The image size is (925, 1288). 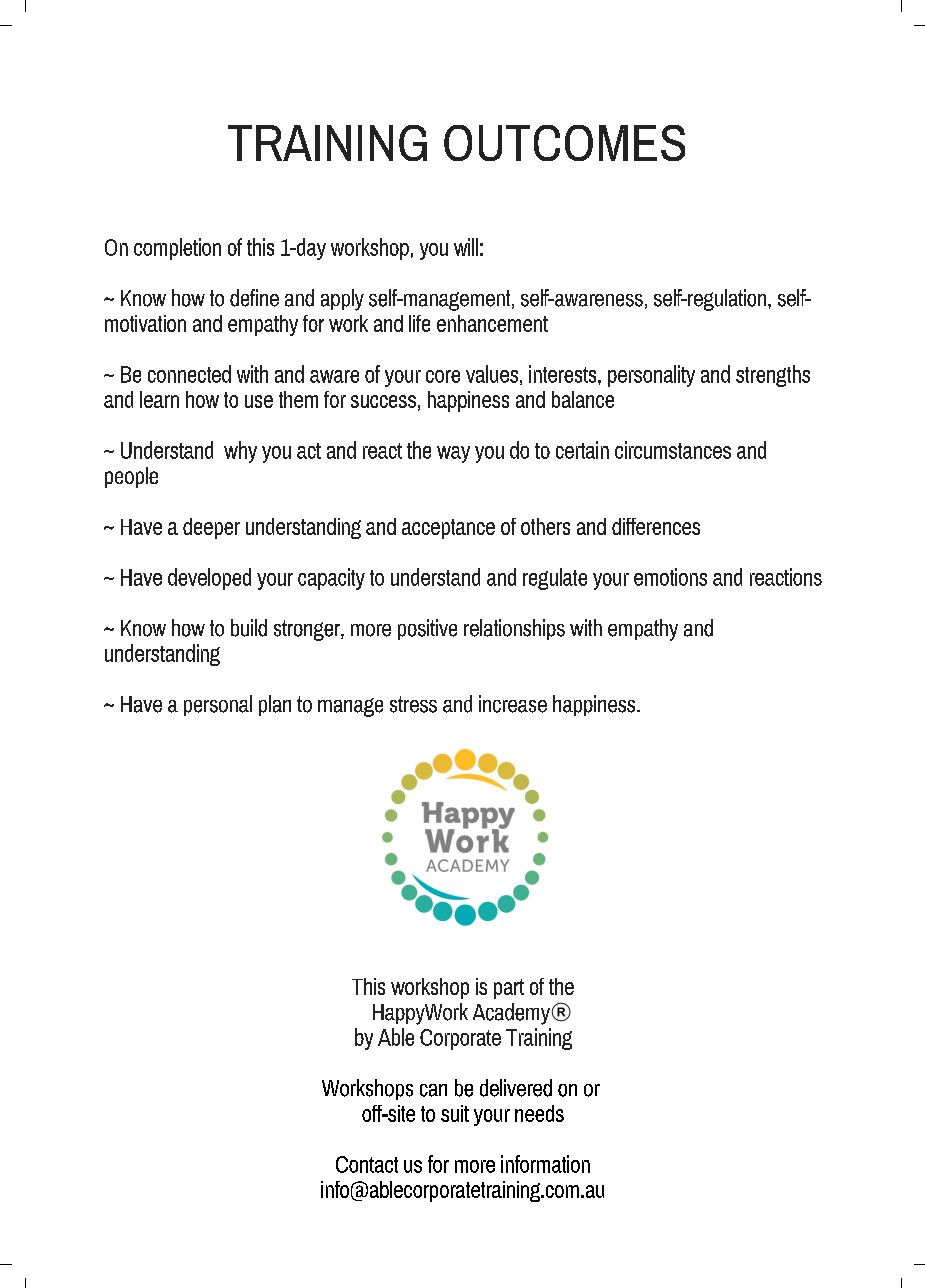 I want to click on core, so click(x=443, y=376).
